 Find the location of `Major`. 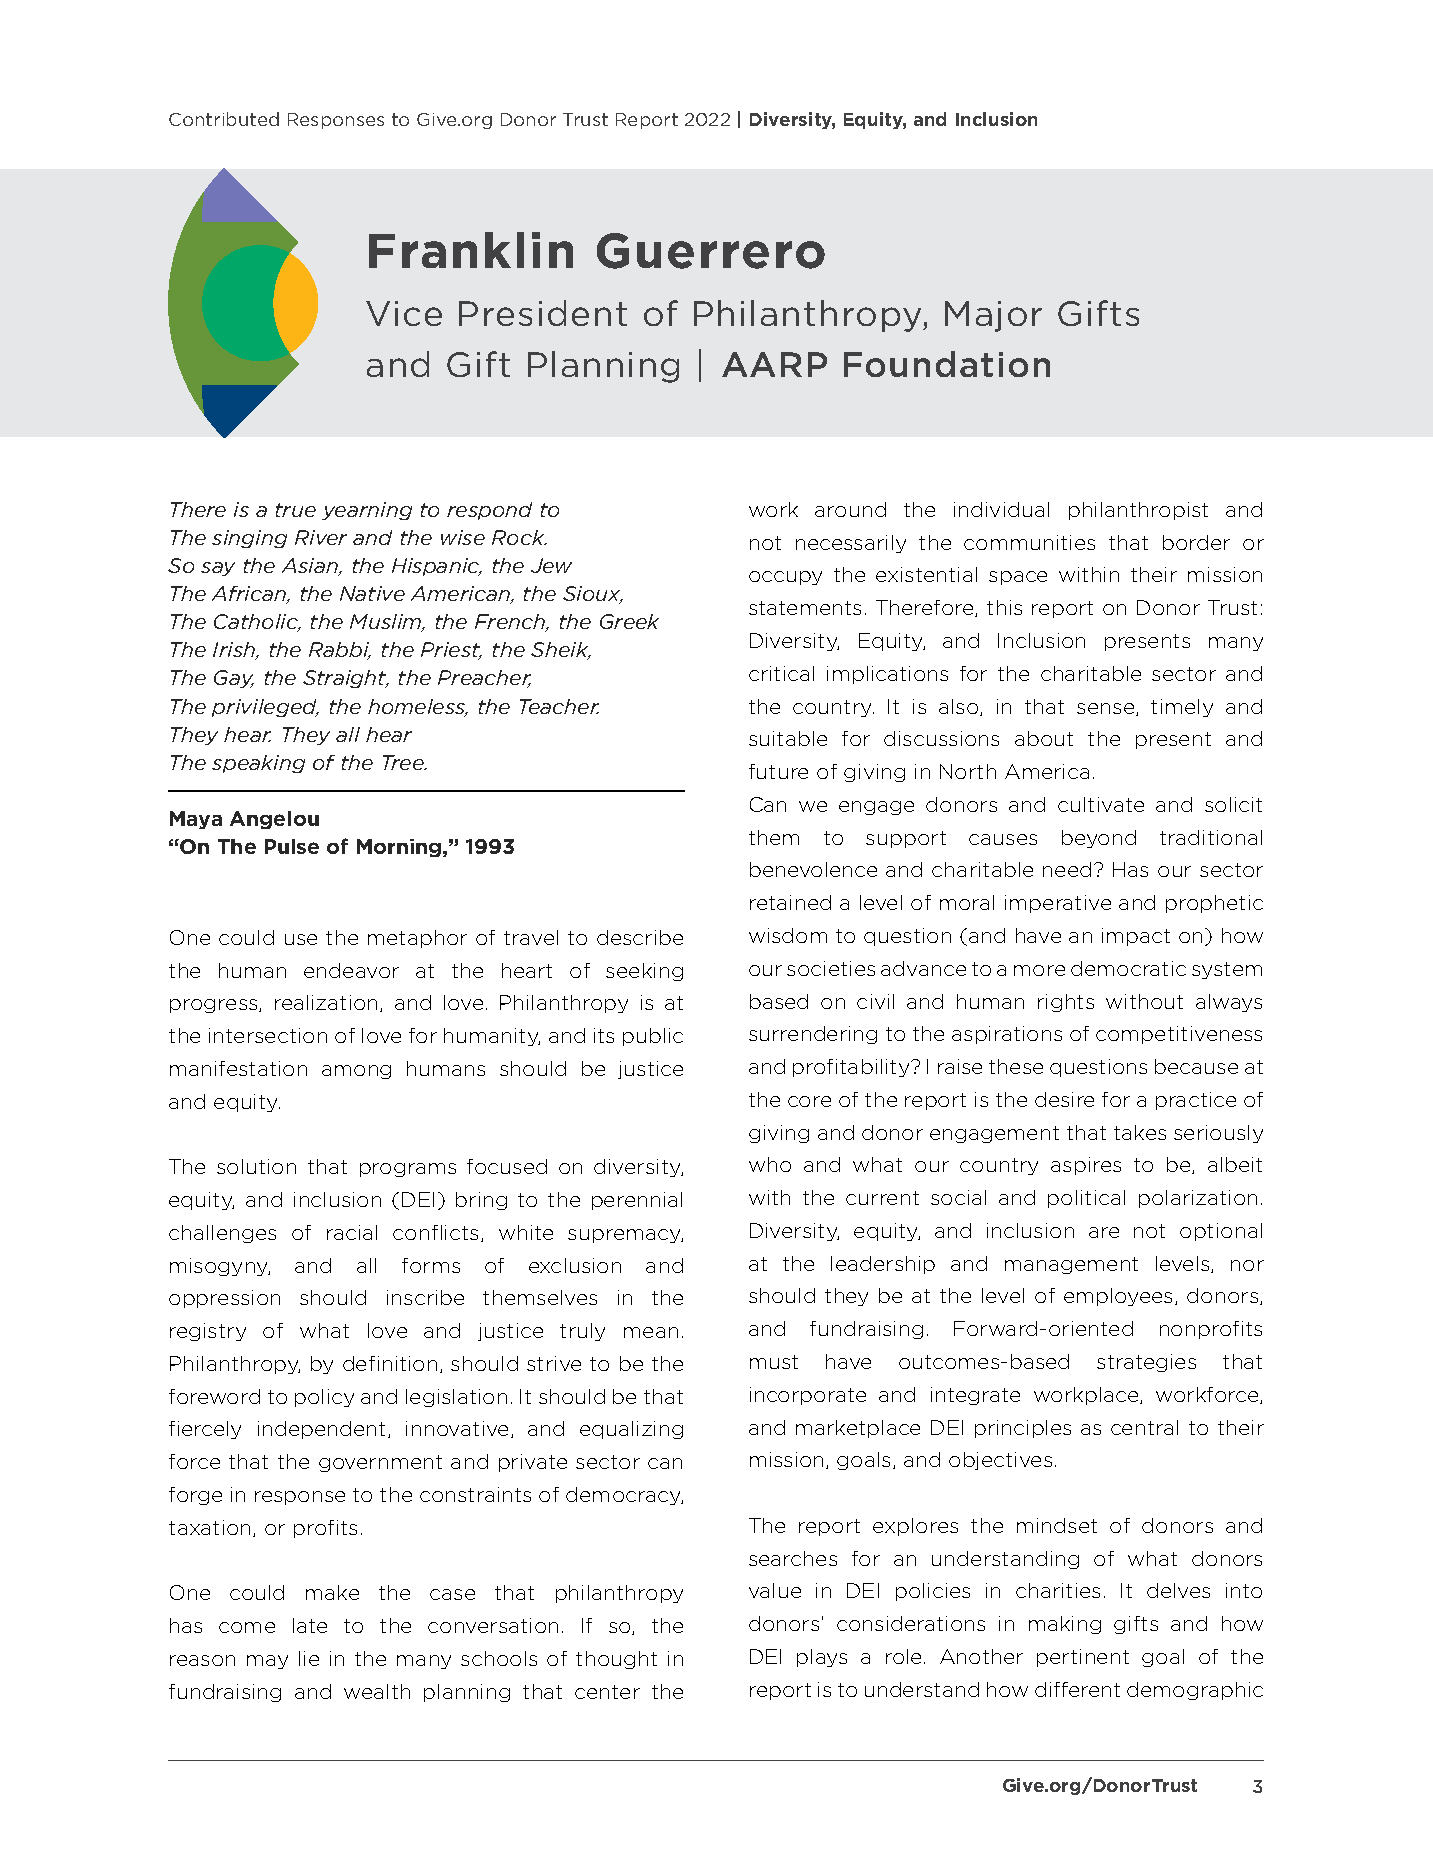

Major is located at coordinates (993, 316).
